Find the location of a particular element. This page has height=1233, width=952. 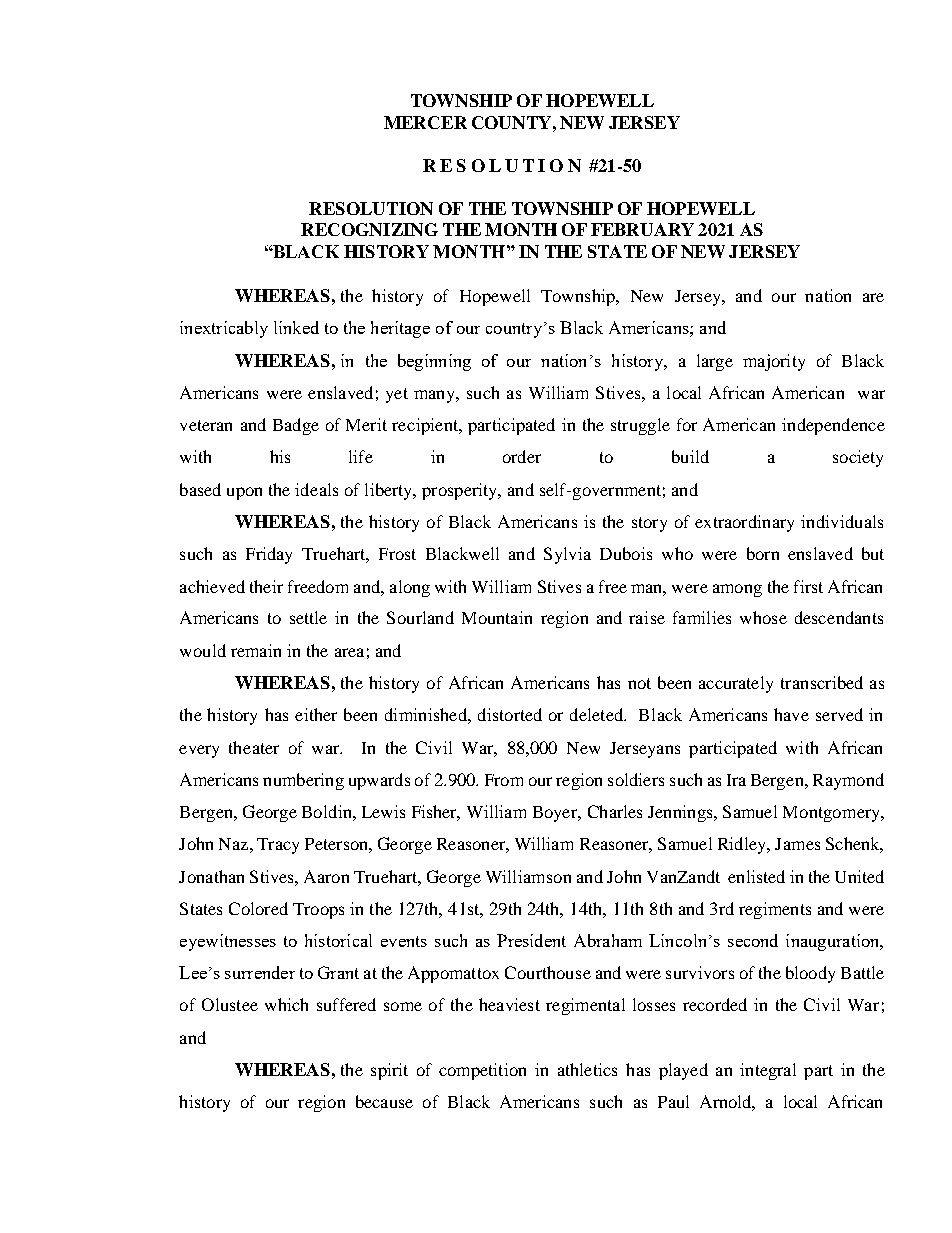

numbering is located at coordinates (303, 781).
